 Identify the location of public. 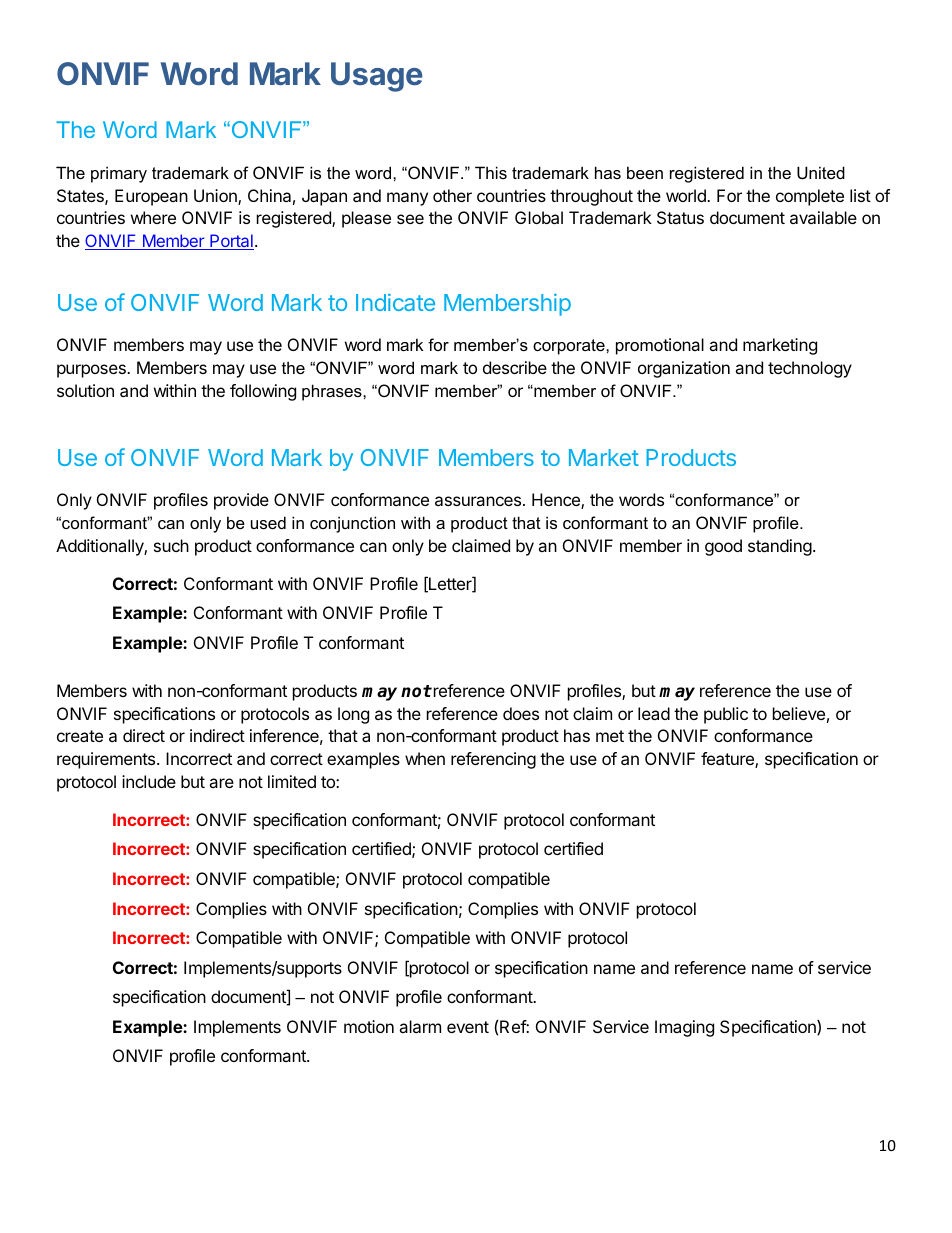
(726, 715).
